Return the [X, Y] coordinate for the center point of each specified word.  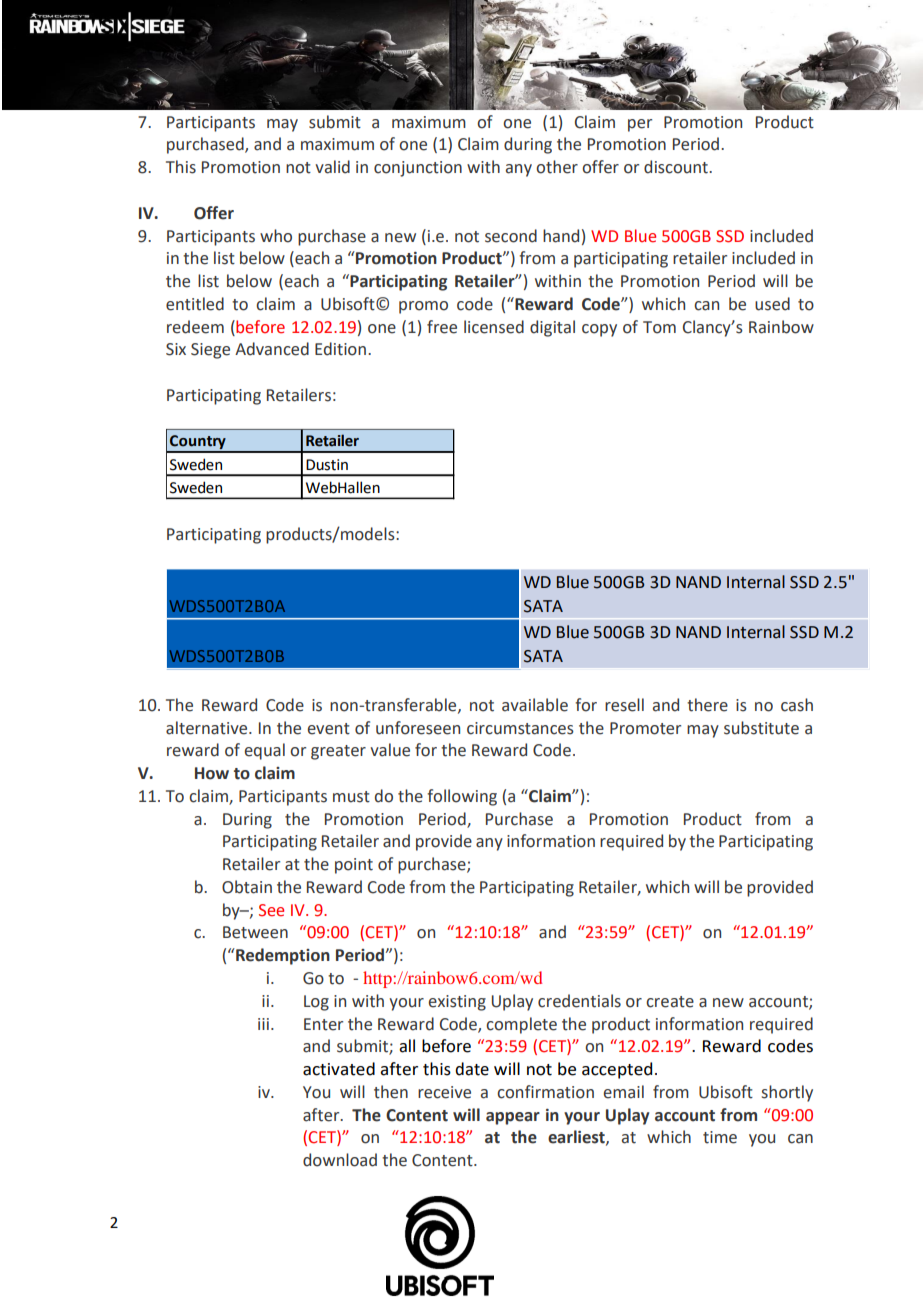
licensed [494, 327]
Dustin [327, 465]
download [340, 1160]
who [276, 236]
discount [677, 167]
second [511, 236]
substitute [761, 728]
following [462, 797]
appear [513, 1118]
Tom [659, 327]
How [212, 773]
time [720, 1137]
